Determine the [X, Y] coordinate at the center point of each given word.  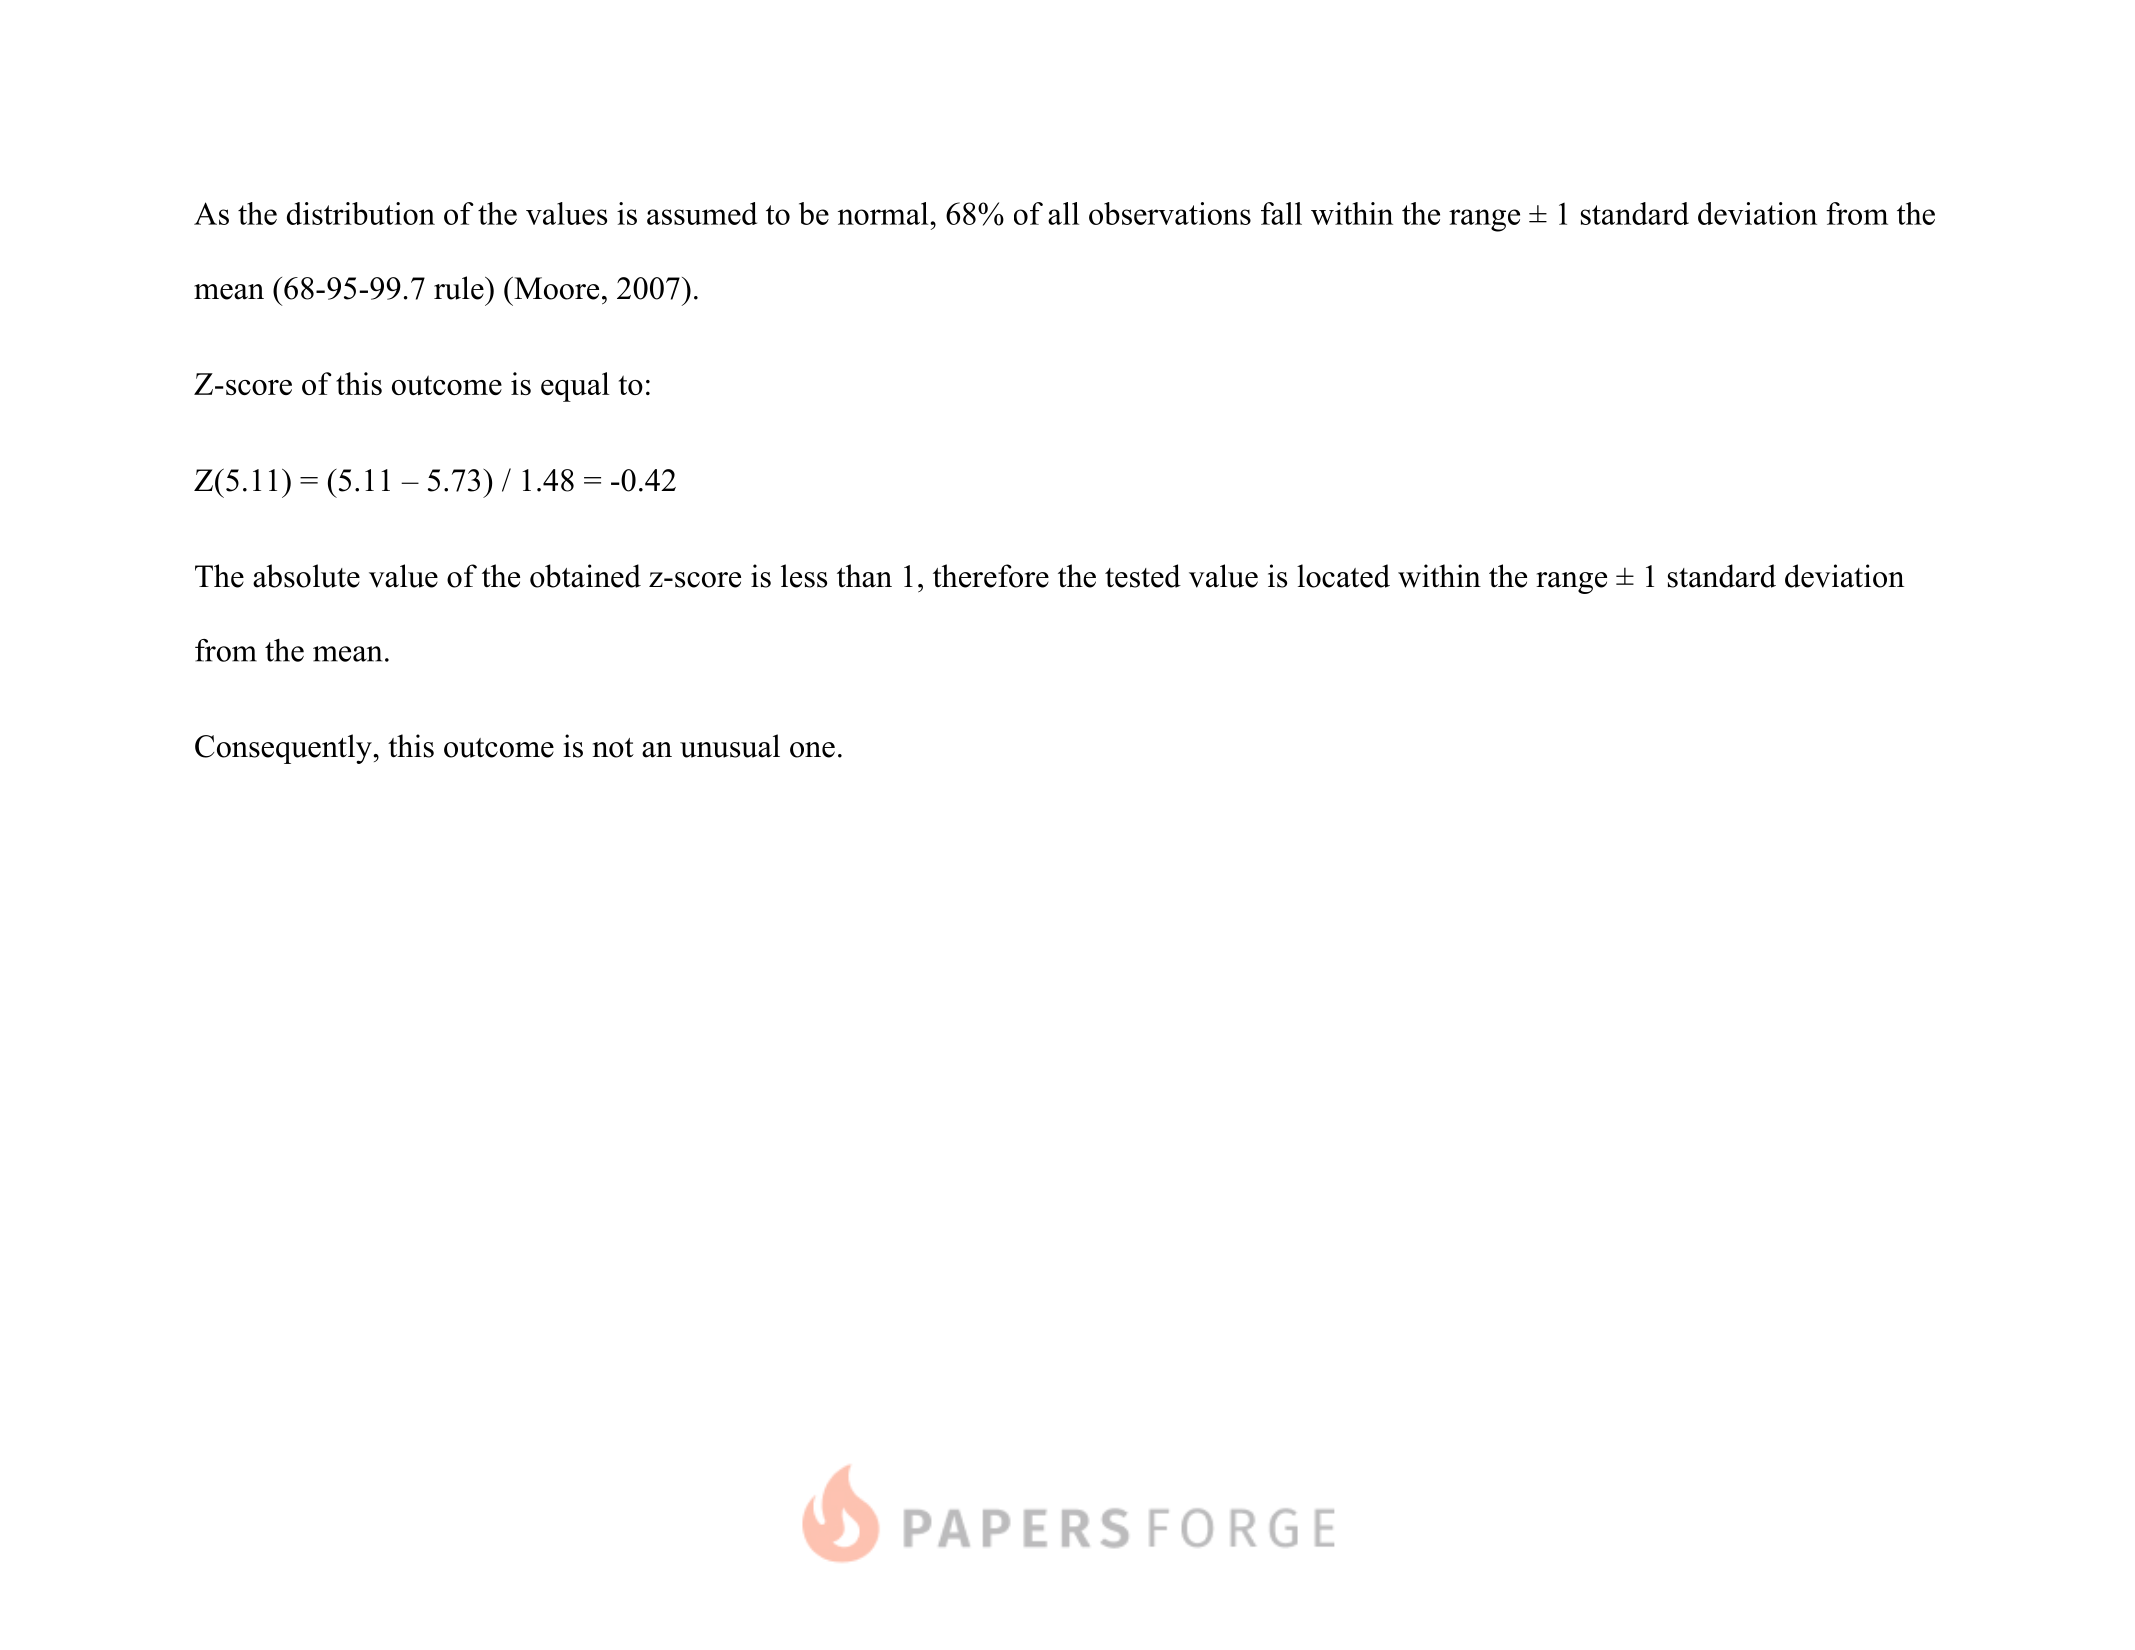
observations [1170, 213]
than [864, 576]
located [1343, 576]
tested [1143, 576]
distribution [361, 213]
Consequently [284, 749]
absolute [306, 576]
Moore [555, 288]
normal [884, 213]
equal [575, 387]
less [804, 576]
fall [1281, 213]
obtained [585, 576]
